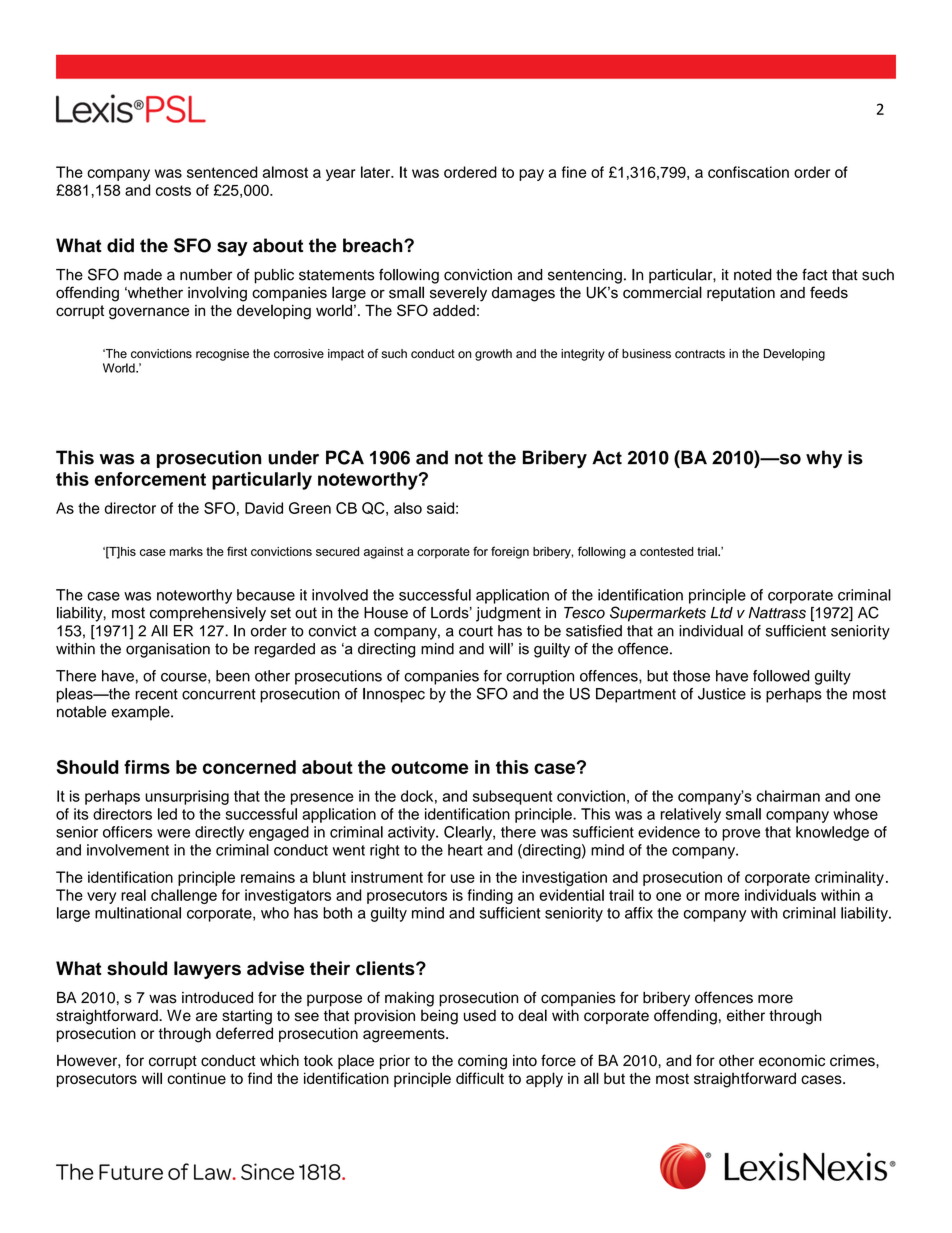  What do you see at coordinates (531, 175) in the image?
I see `pay` at bounding box center [531, 175].
